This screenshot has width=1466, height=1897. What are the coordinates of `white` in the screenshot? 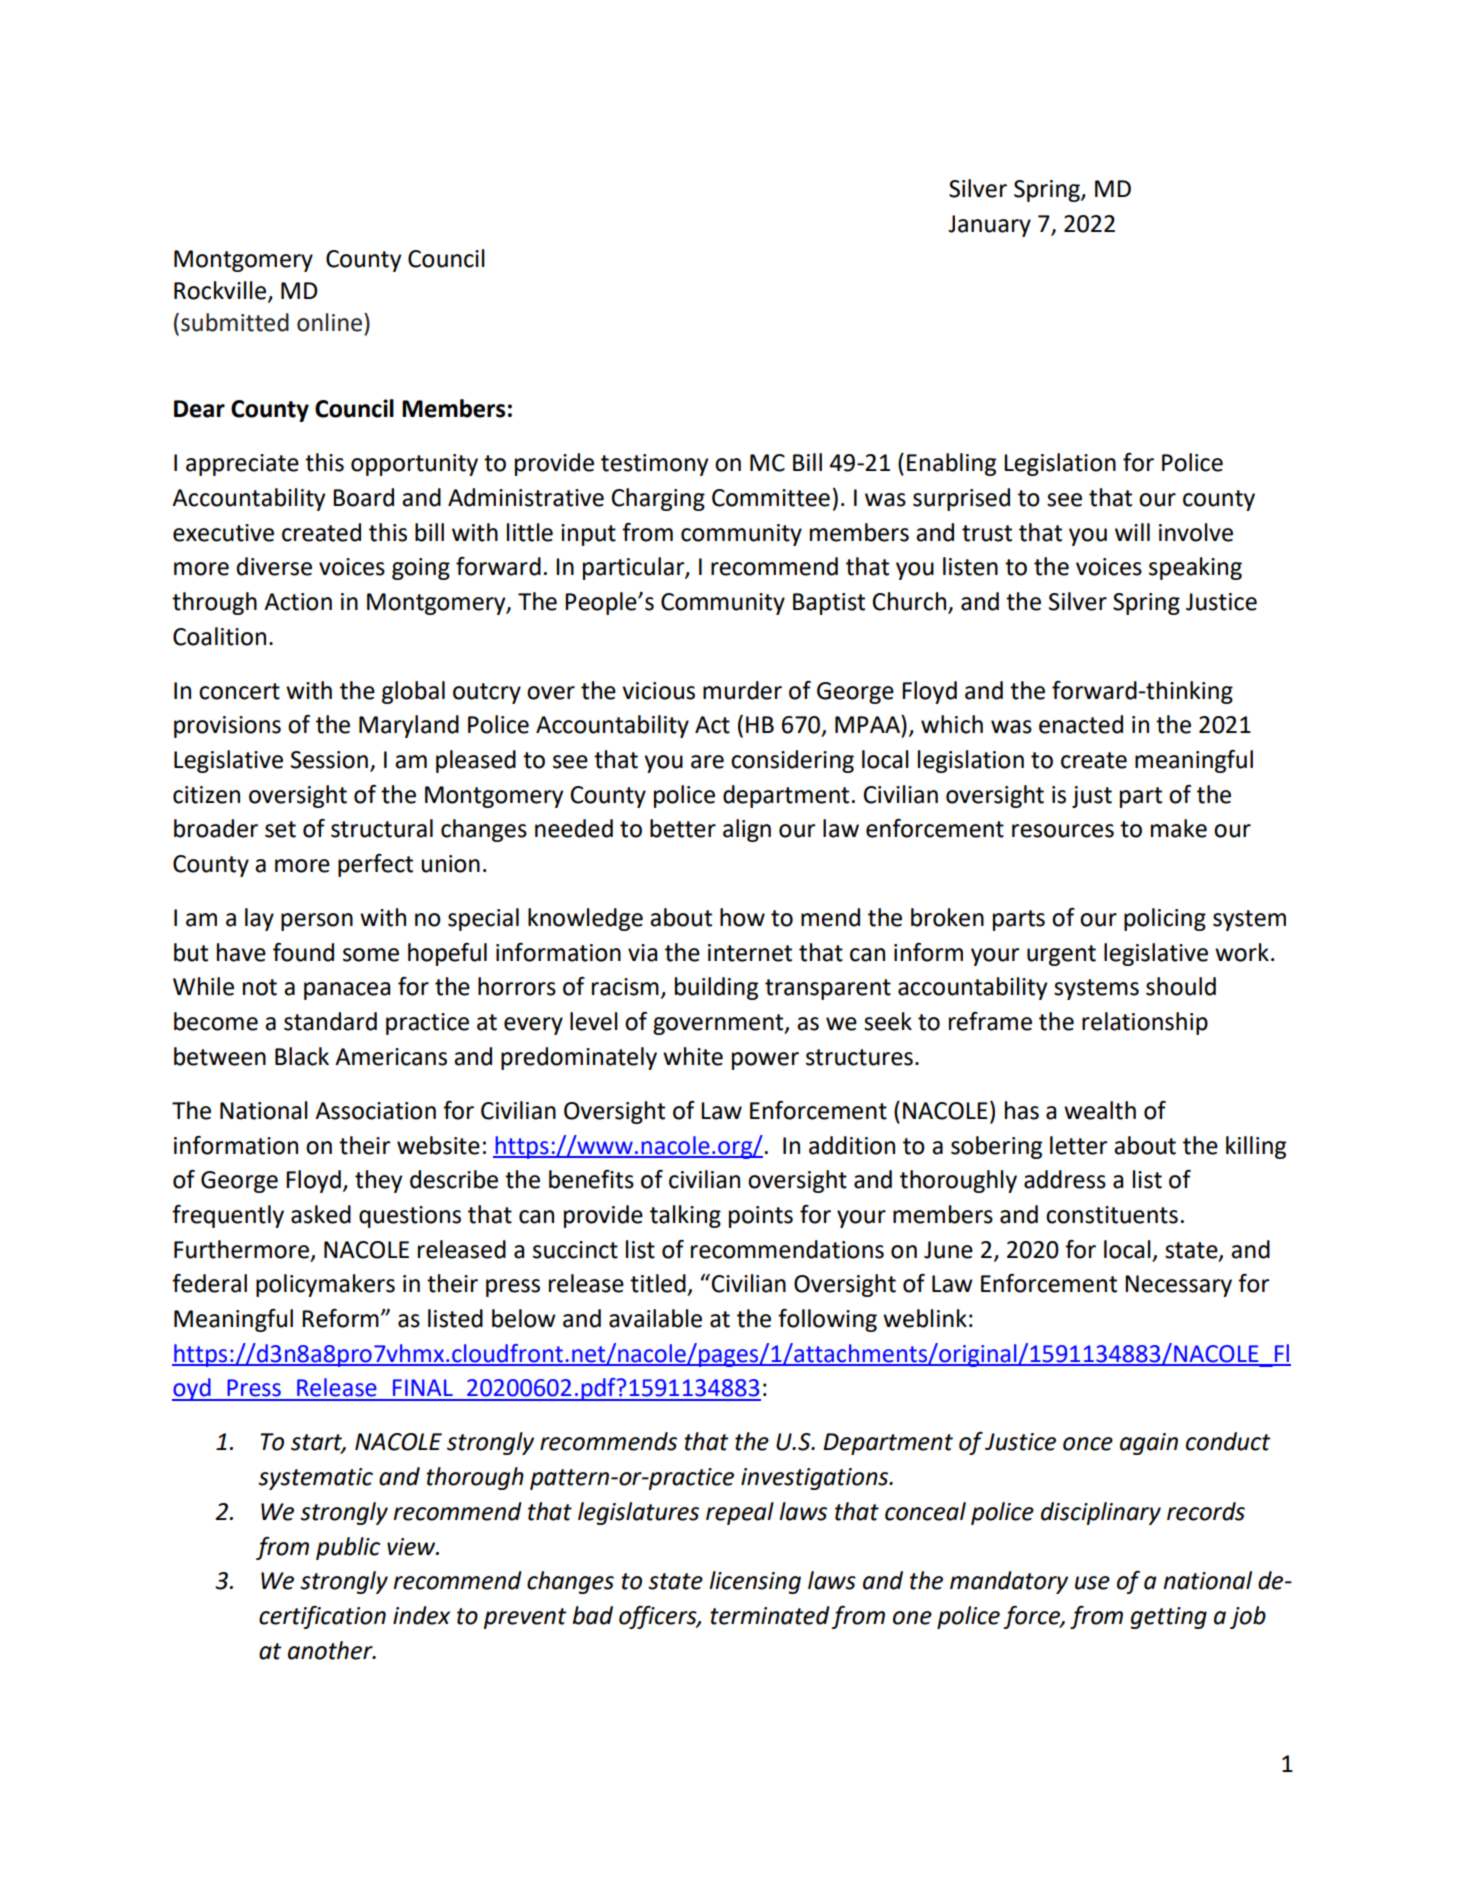 It's located at (693, 1056).
